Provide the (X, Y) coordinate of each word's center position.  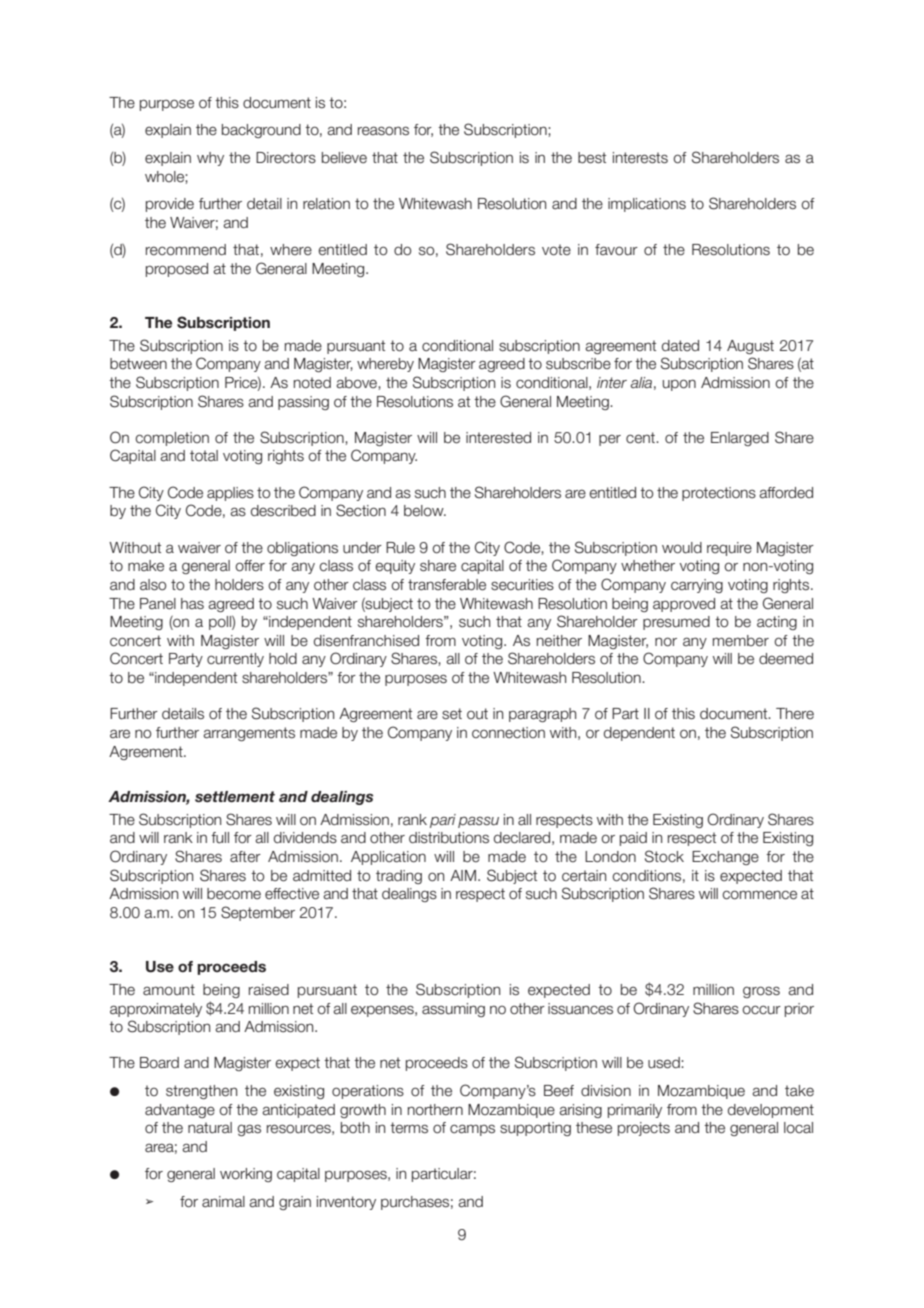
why (210, 159)
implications (647, 205)
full (220, 838)
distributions (449, 838)
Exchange (725, 858)
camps (472, 1130)
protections (719, 494)
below (425, 511)
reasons (383, 131)
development (771, 1111)
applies (230, 494)
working (246, 1175)
